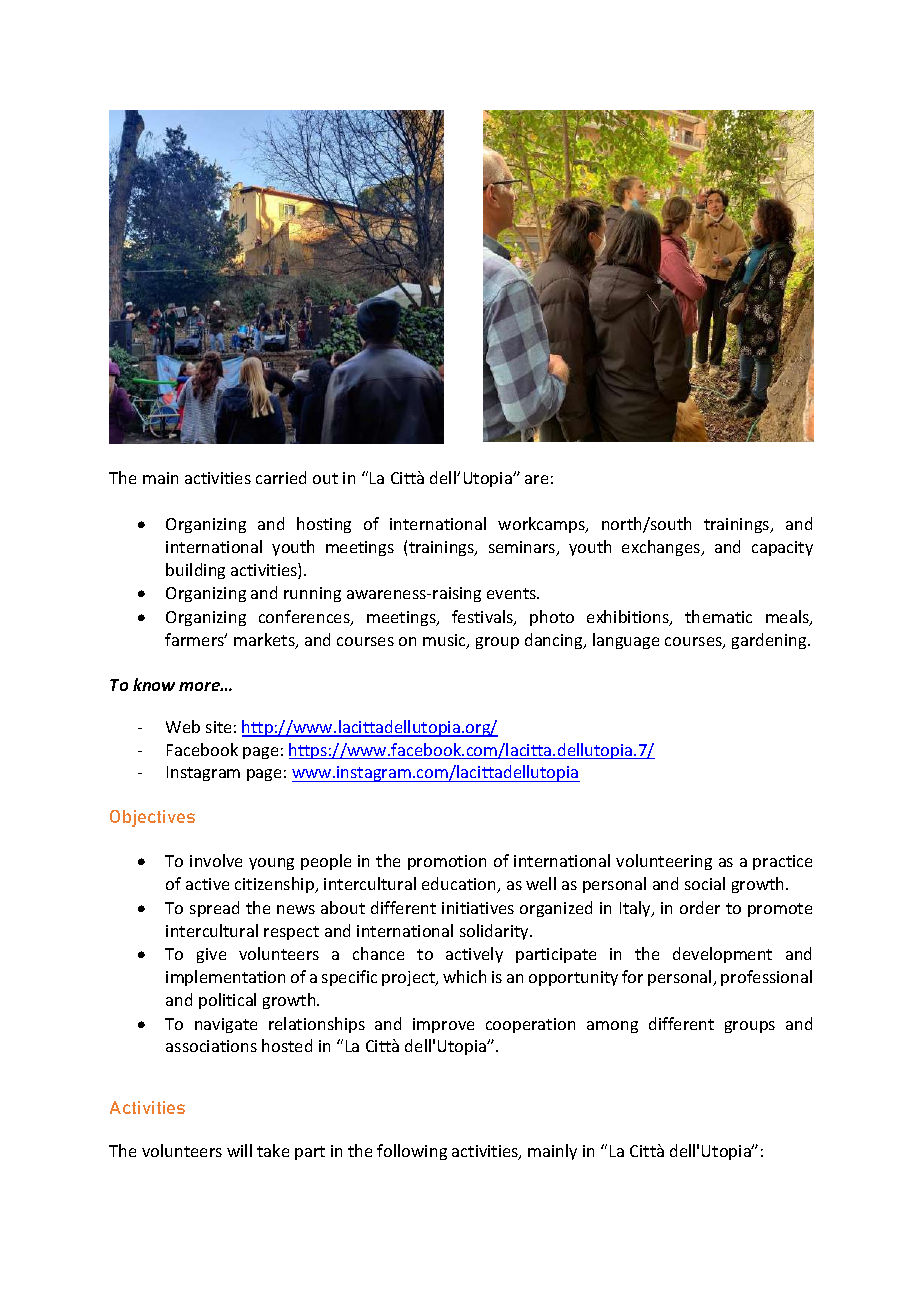 Image resolution: width=924 pixels, height=1308 pixels. Describe the element at coordinates (281, 477) in the image. I see `carried` at that location.
